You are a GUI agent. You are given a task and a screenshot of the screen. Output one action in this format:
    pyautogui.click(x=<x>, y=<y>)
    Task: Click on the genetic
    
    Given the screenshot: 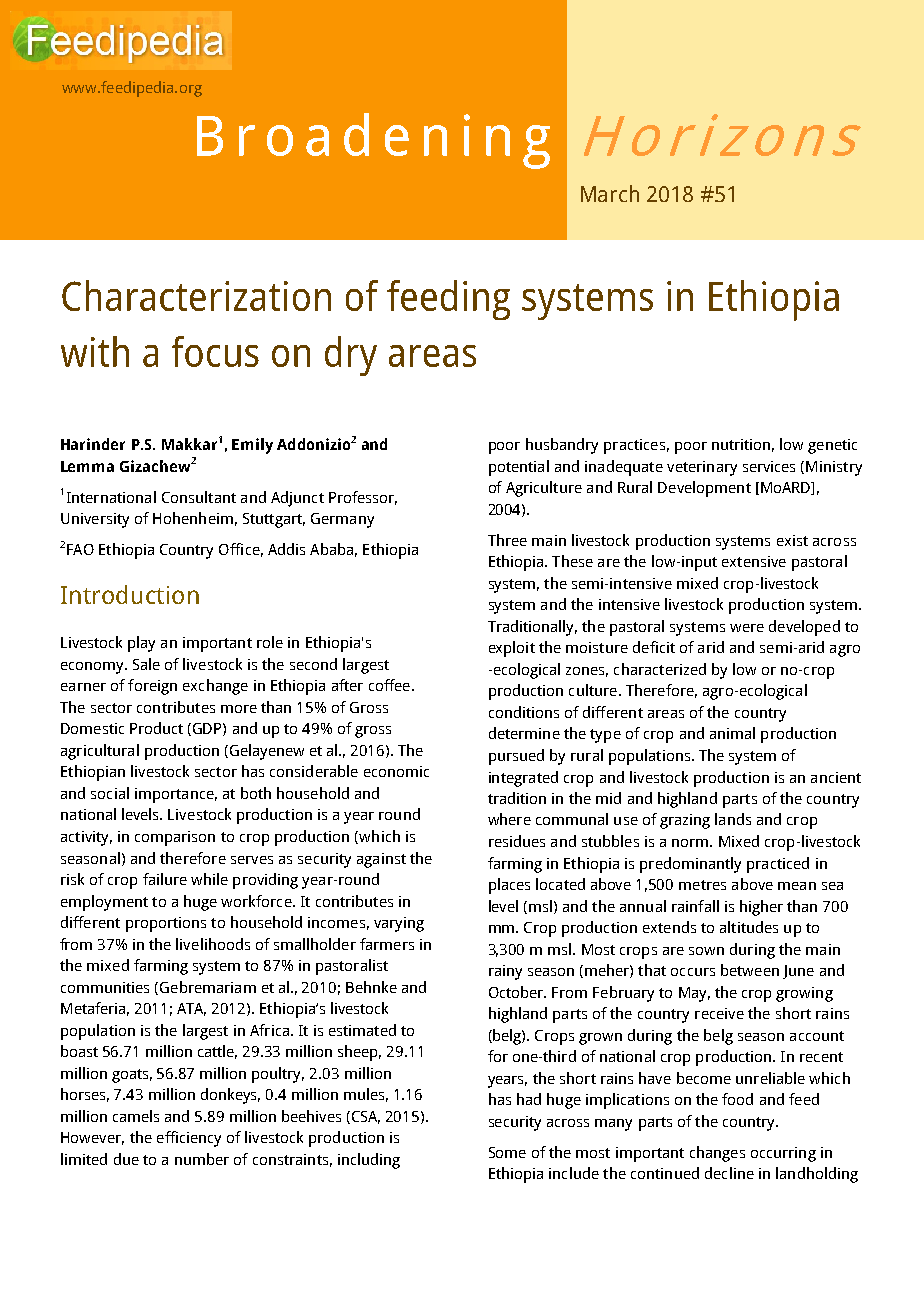 What is the action you would take?
    pyautogui.click(x=832, y=446)
